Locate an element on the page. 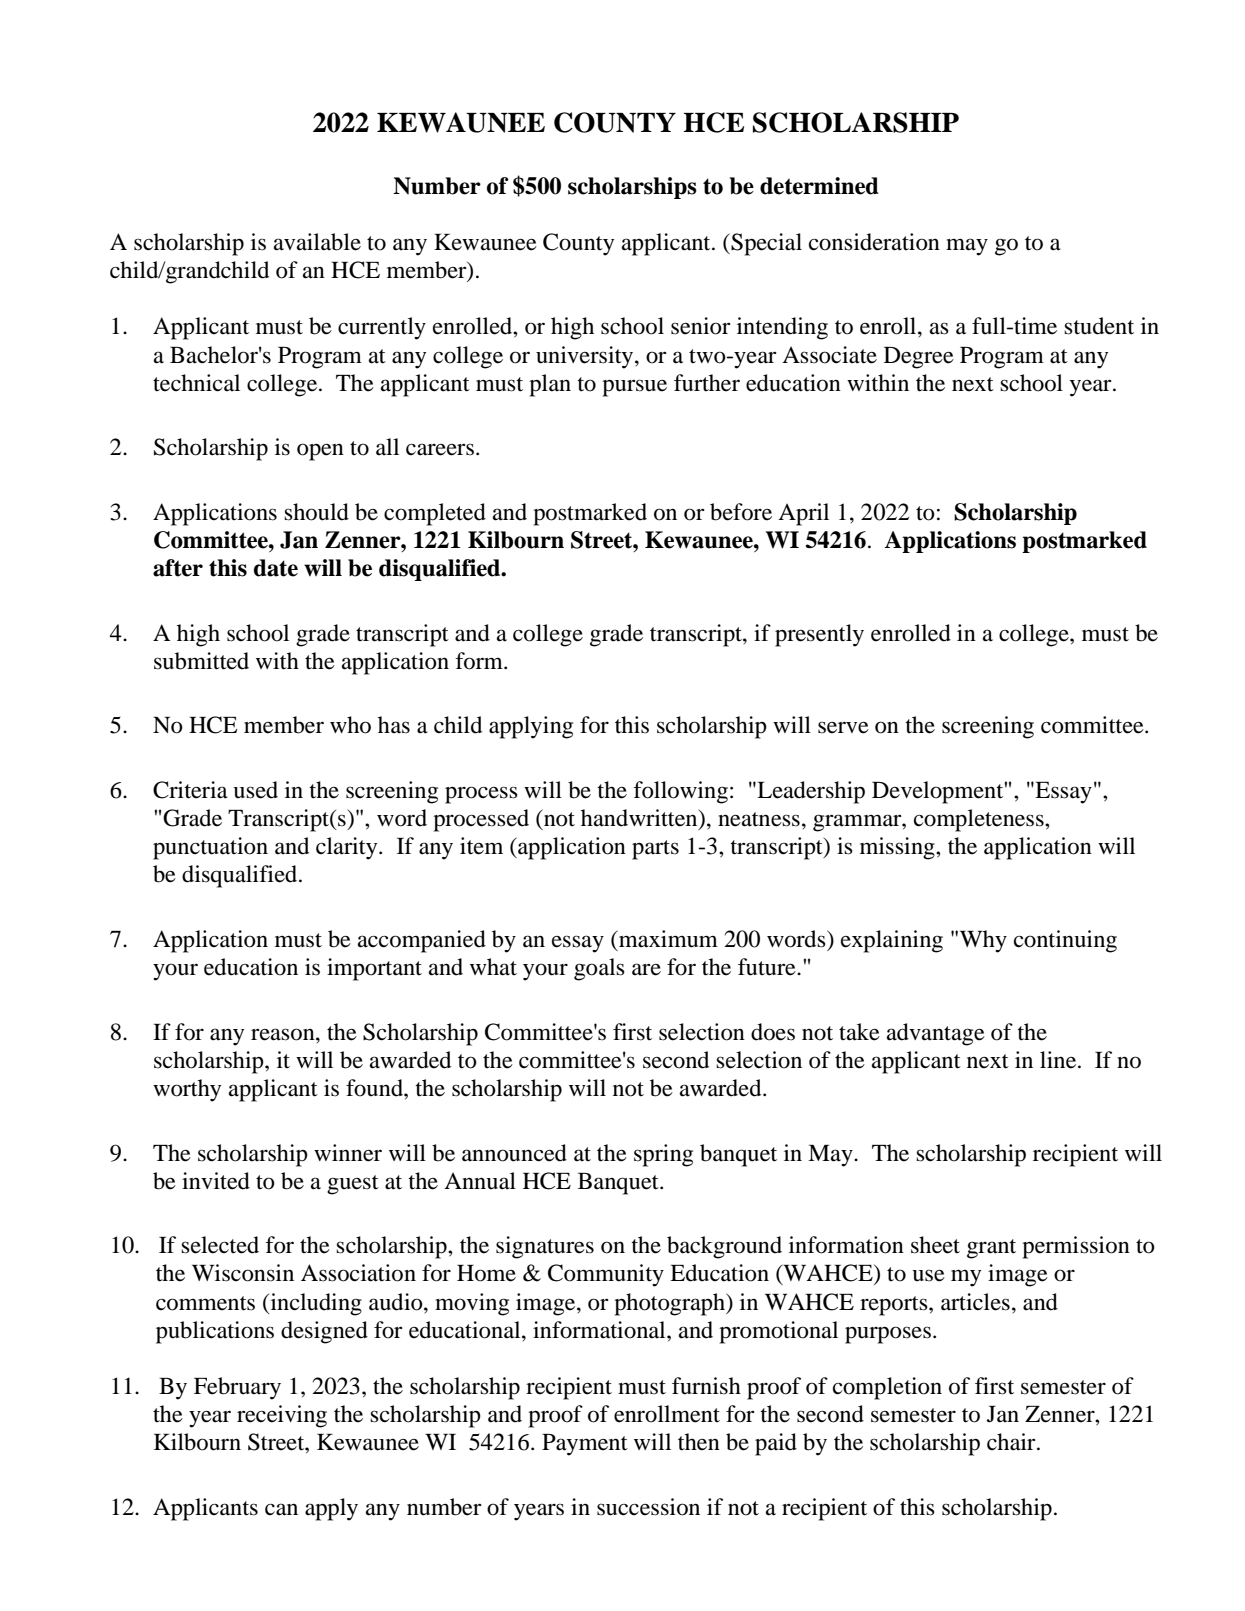  should is located at coordinates (316, 512).
